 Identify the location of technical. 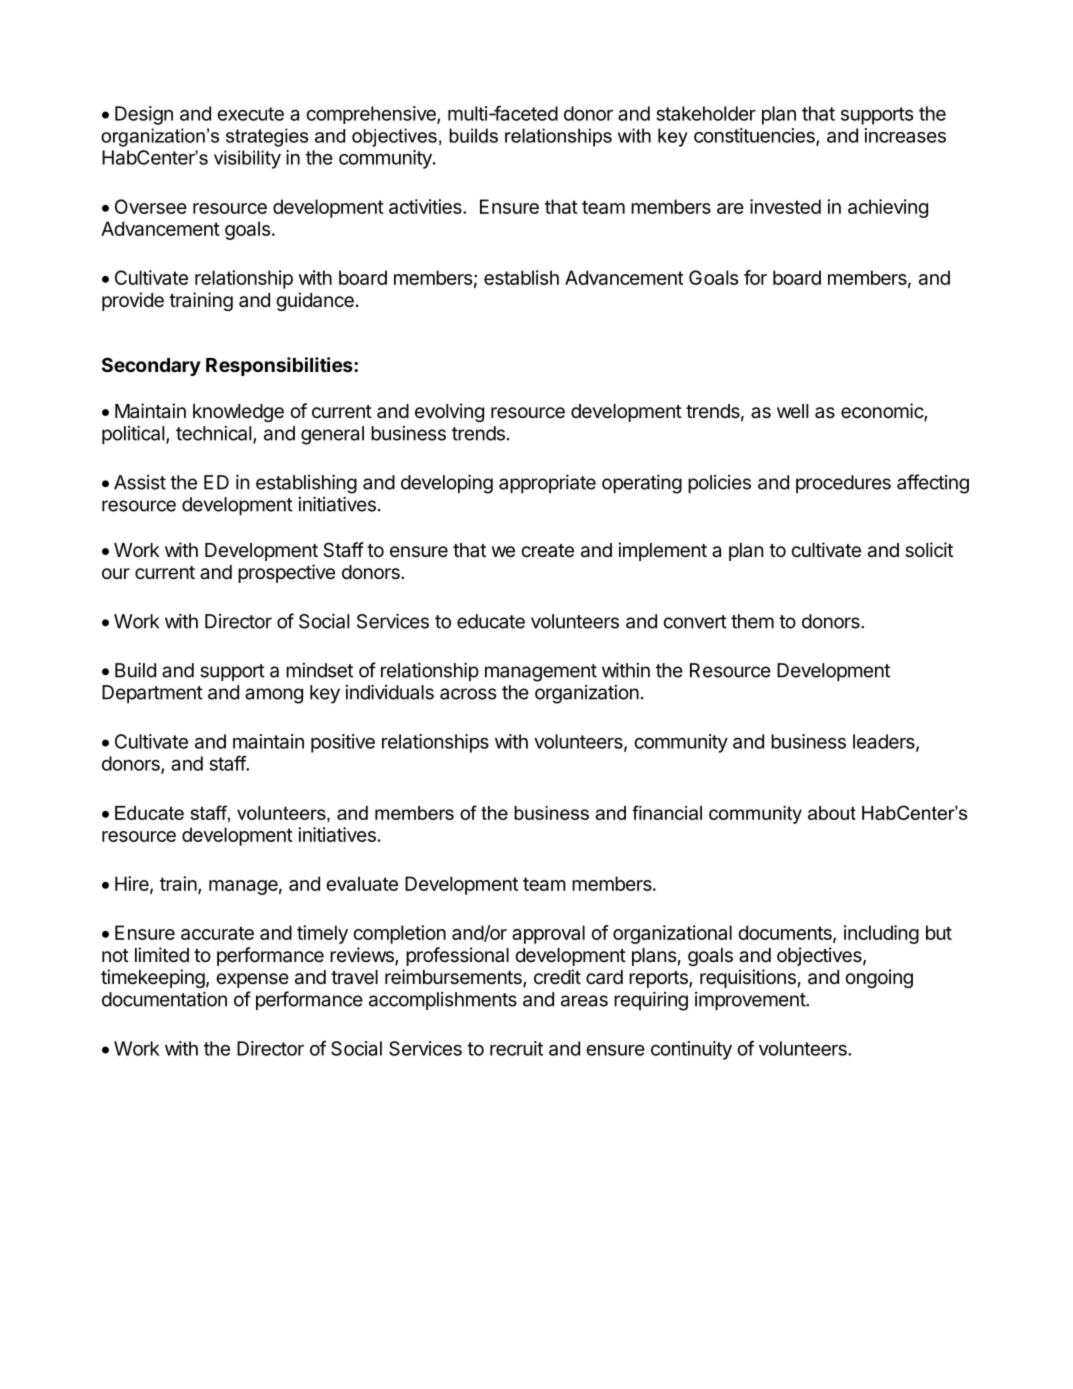
(215, 434).
